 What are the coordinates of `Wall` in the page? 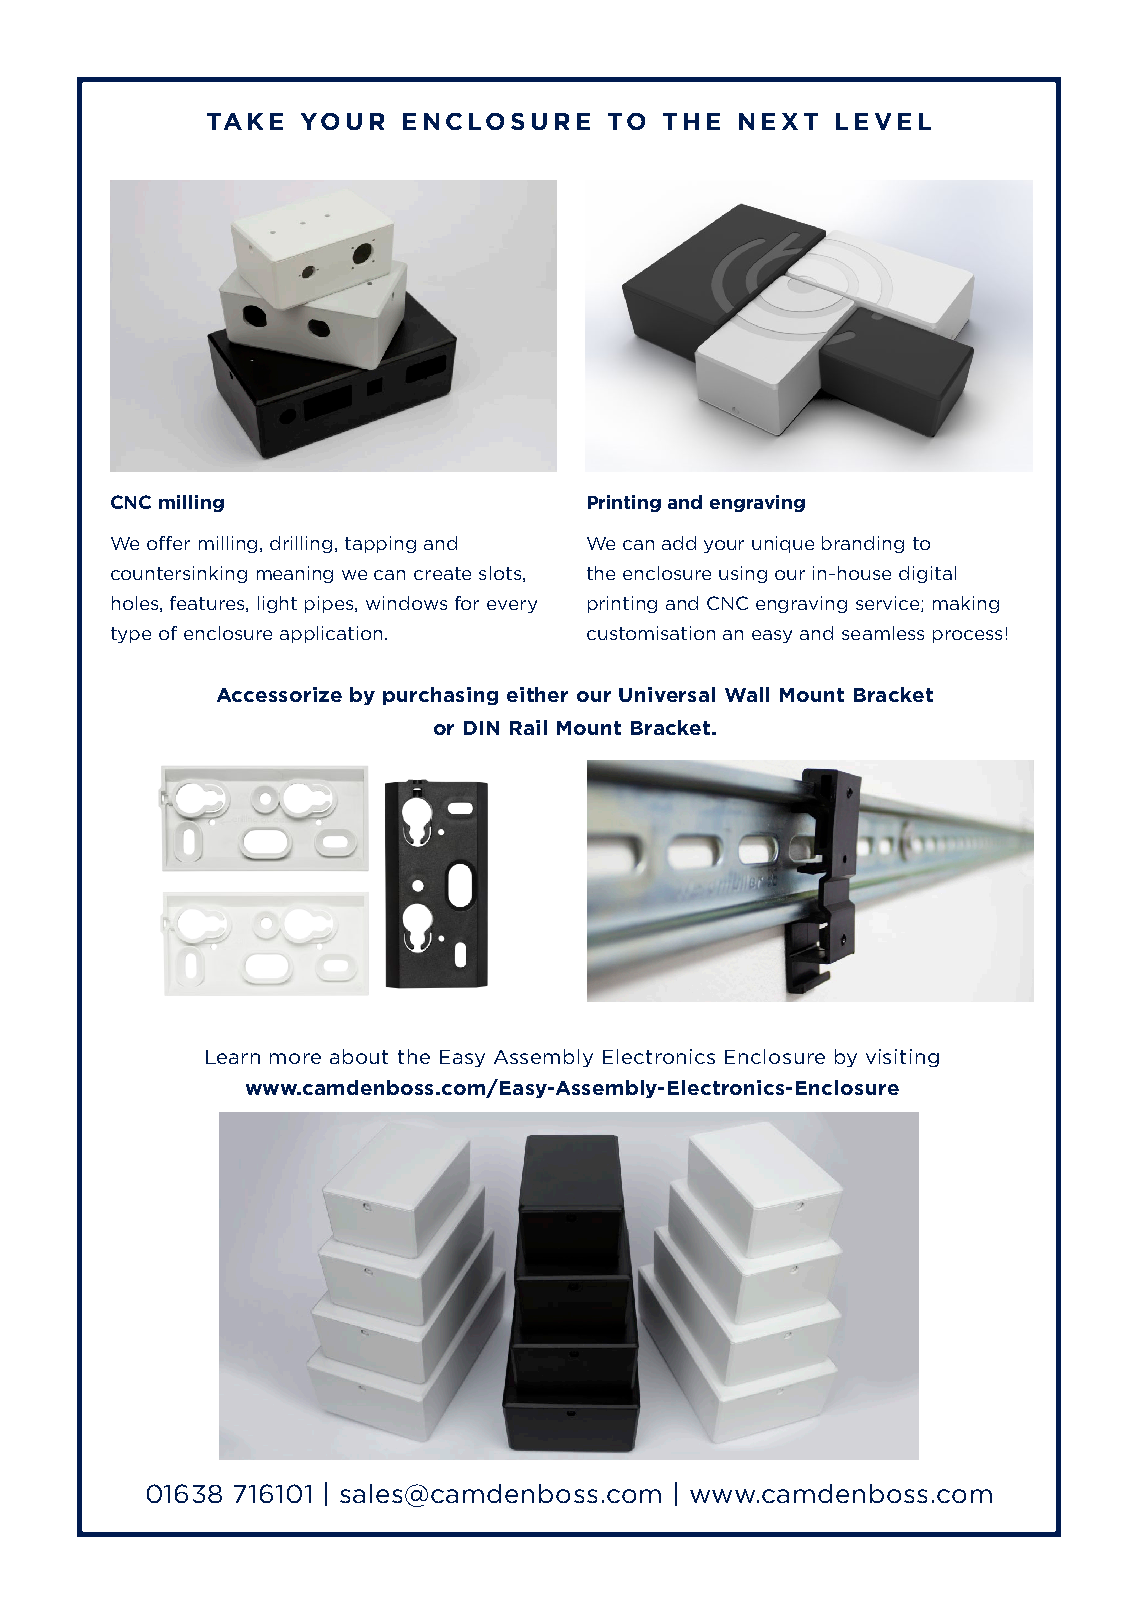 It's located at (747, 694).
